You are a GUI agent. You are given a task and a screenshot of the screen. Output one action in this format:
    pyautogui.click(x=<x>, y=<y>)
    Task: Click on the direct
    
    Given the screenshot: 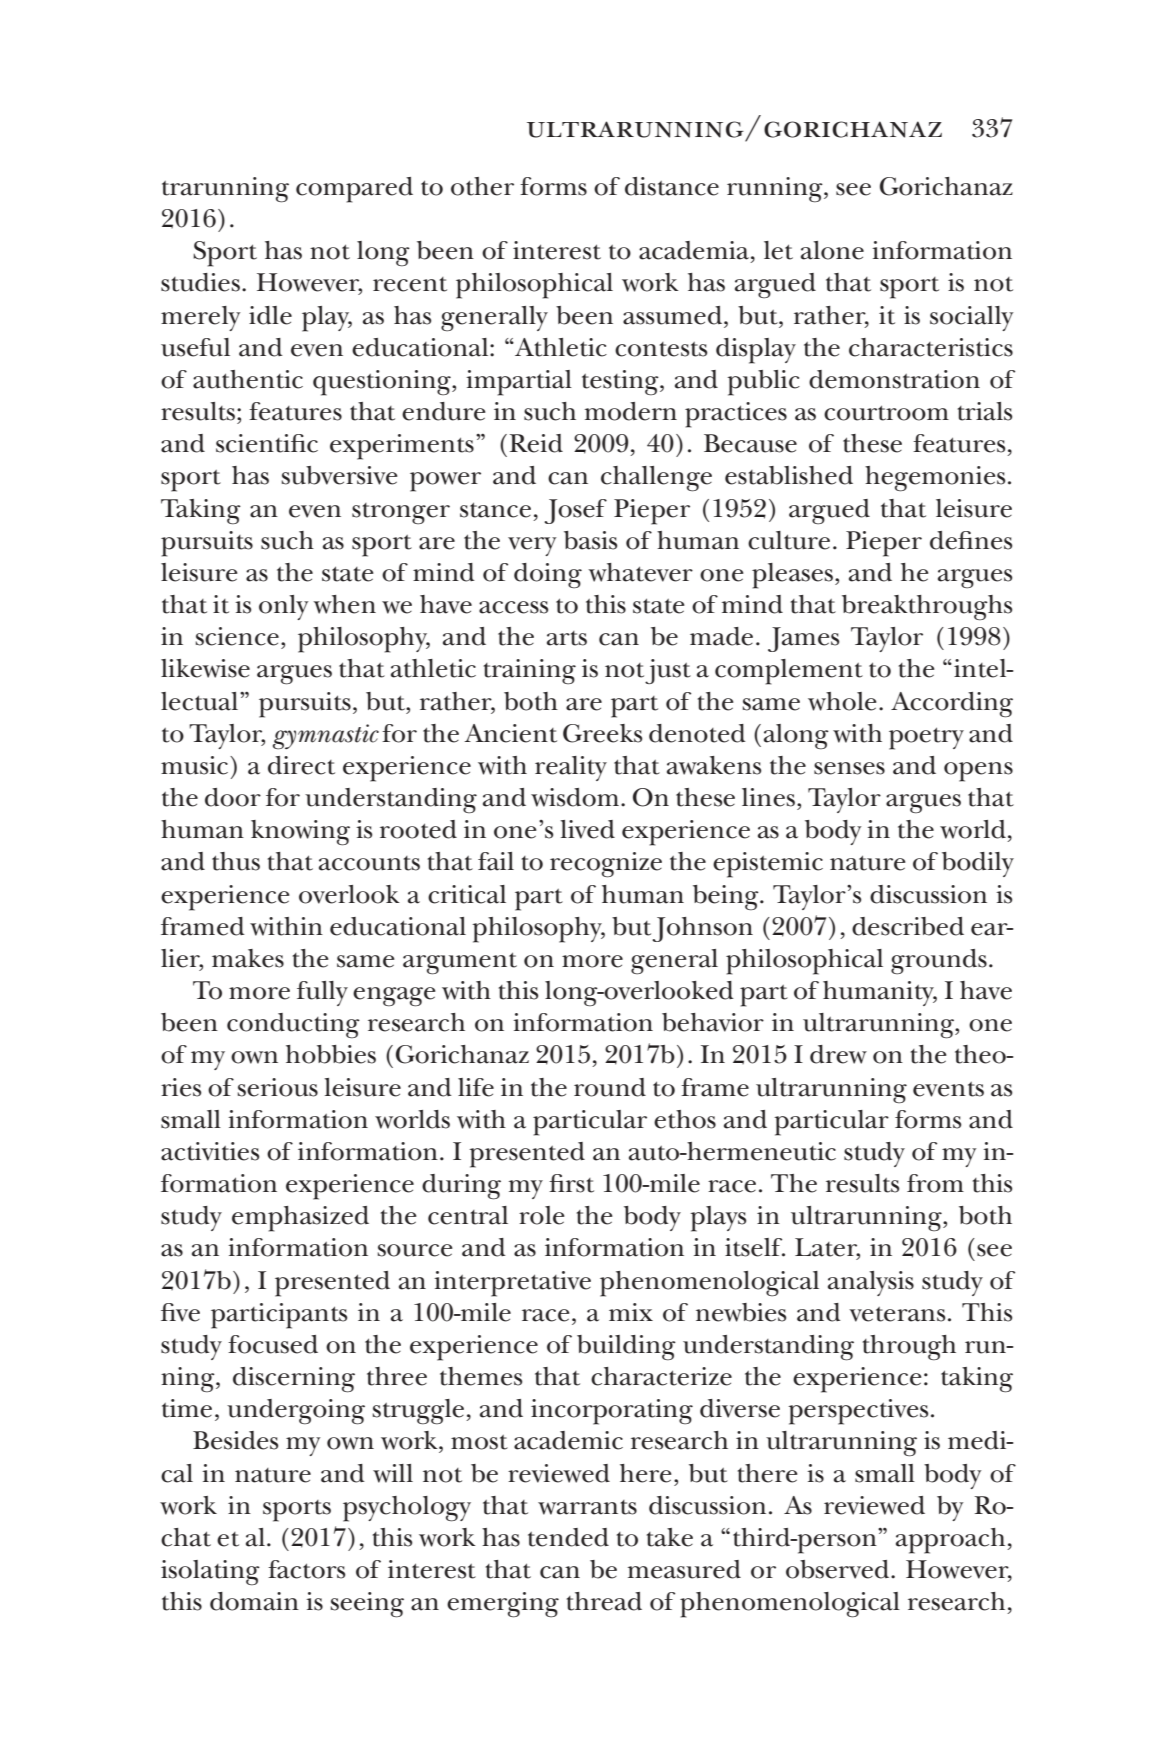 What is the action you would take?
    pyautogui.click(x=301, y=765)
